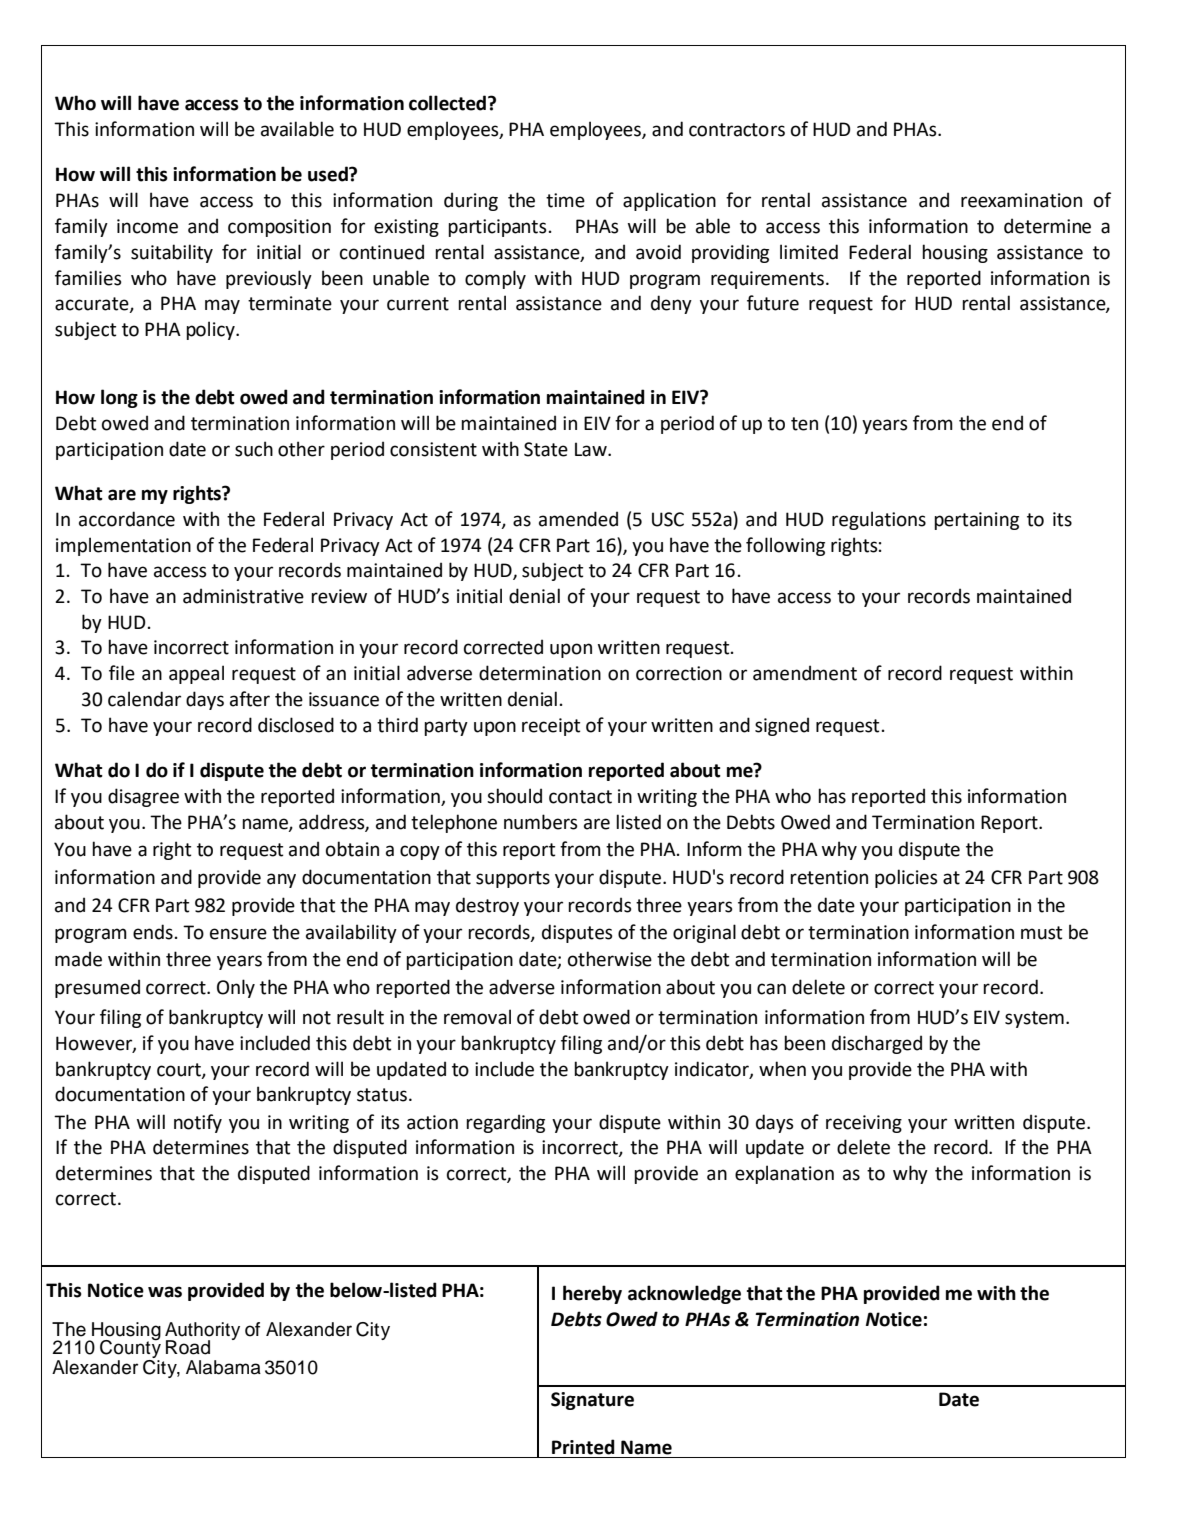 The height and width of the page is (1524, 1177). I want to click on time, so click(565, 200).
